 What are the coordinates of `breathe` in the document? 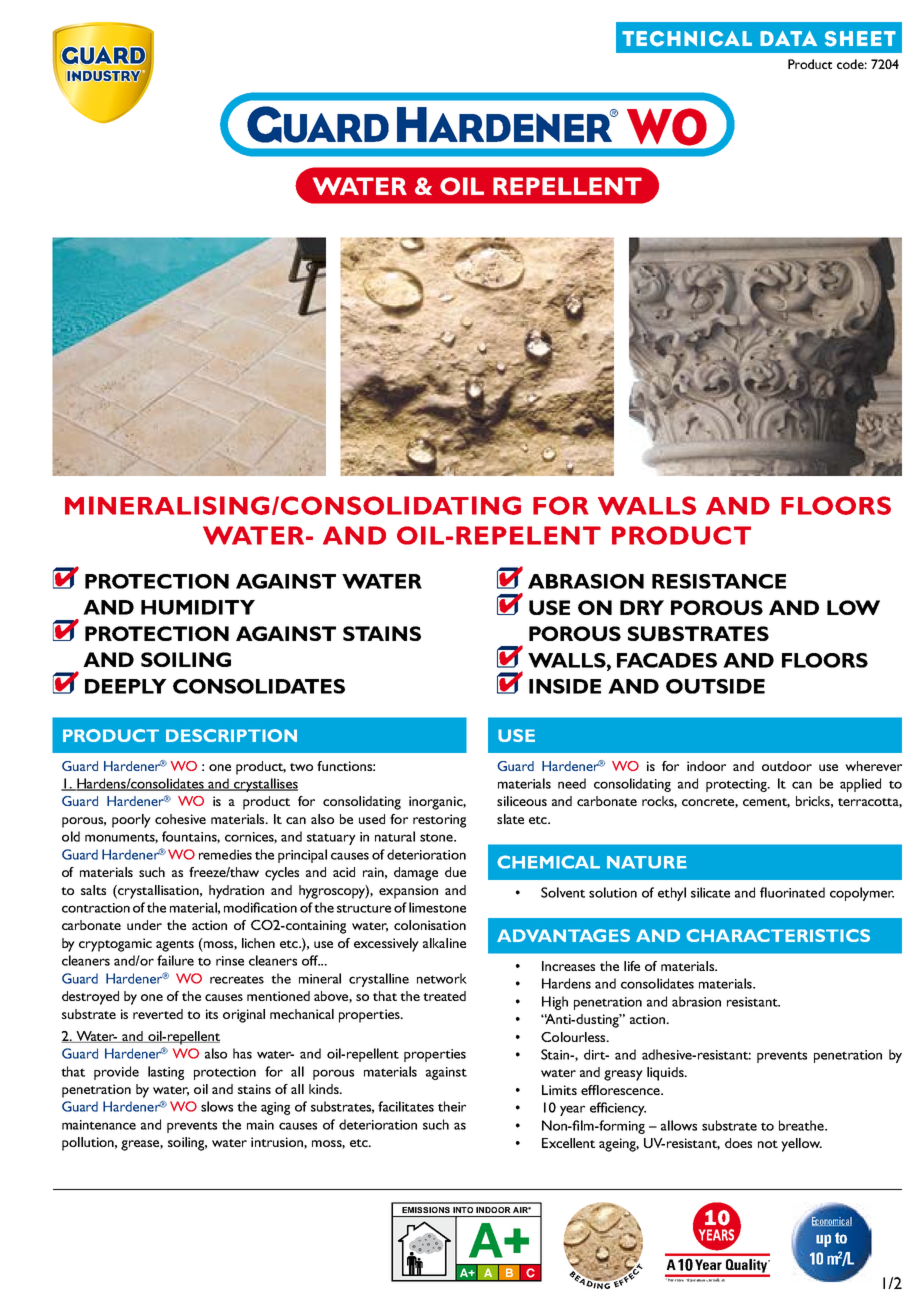 It's located at (802, 1125).
